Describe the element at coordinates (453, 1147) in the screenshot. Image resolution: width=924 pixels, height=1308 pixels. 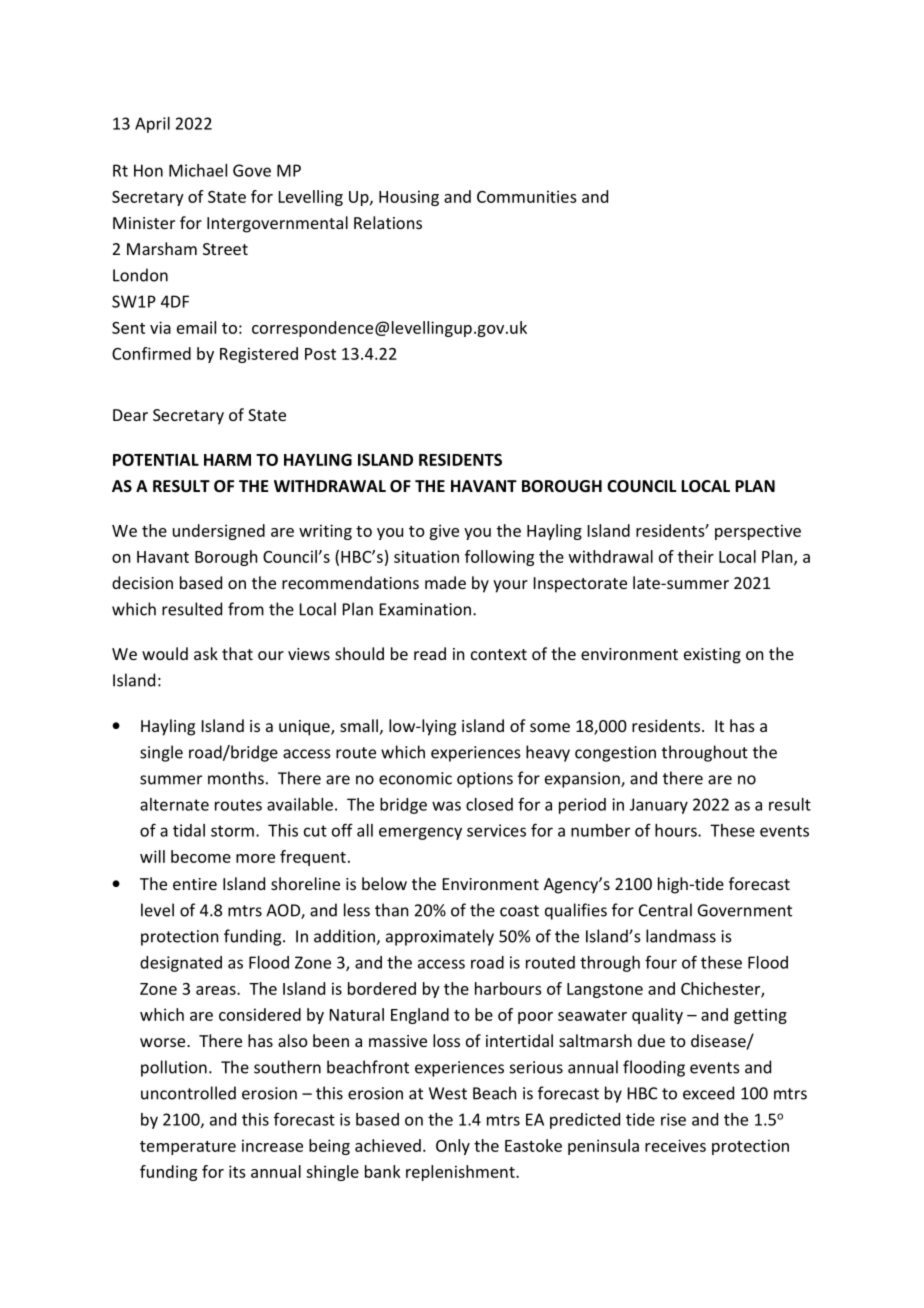
I see `Only` at that location.
